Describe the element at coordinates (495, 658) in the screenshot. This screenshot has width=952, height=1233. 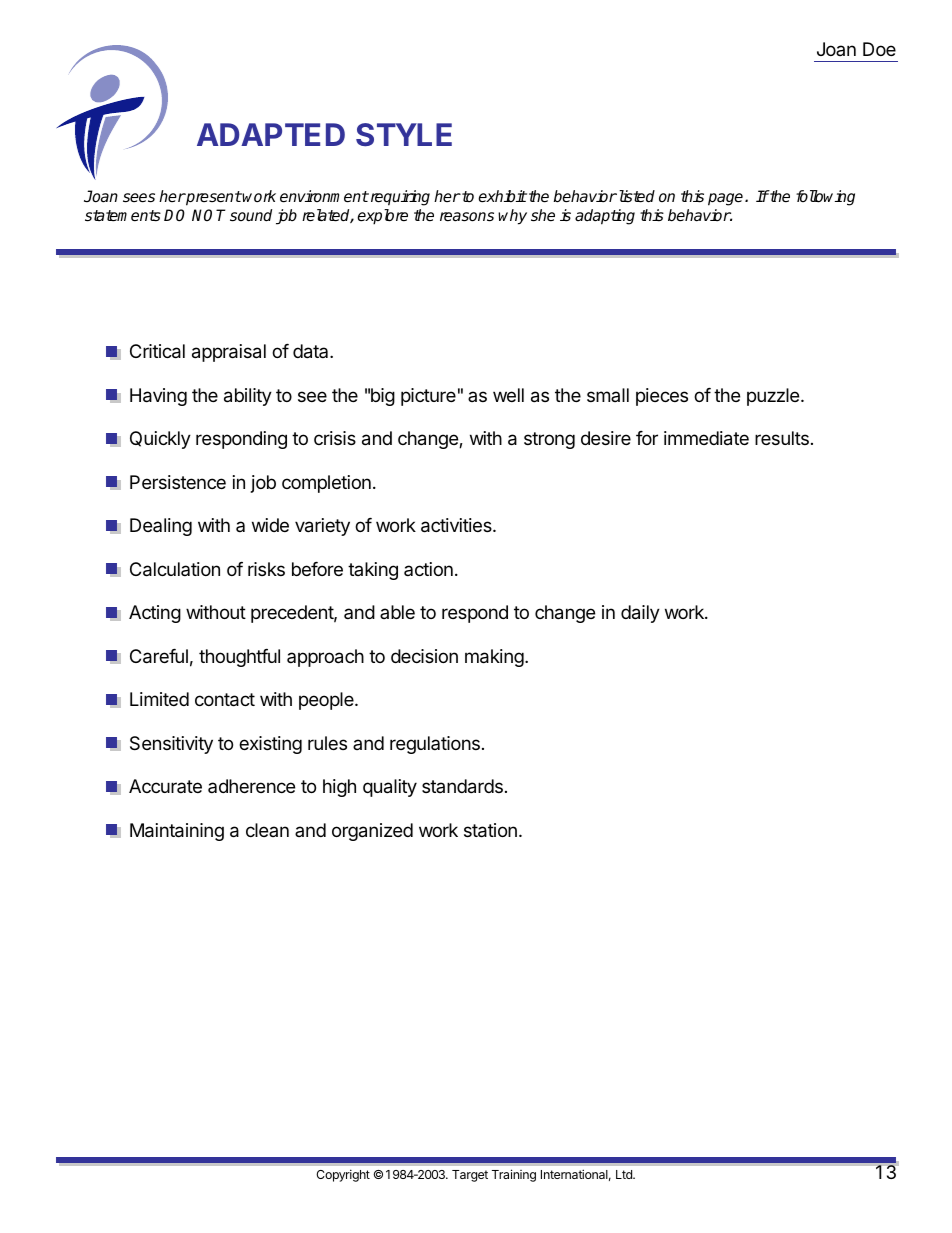
I see `making` at that location.
